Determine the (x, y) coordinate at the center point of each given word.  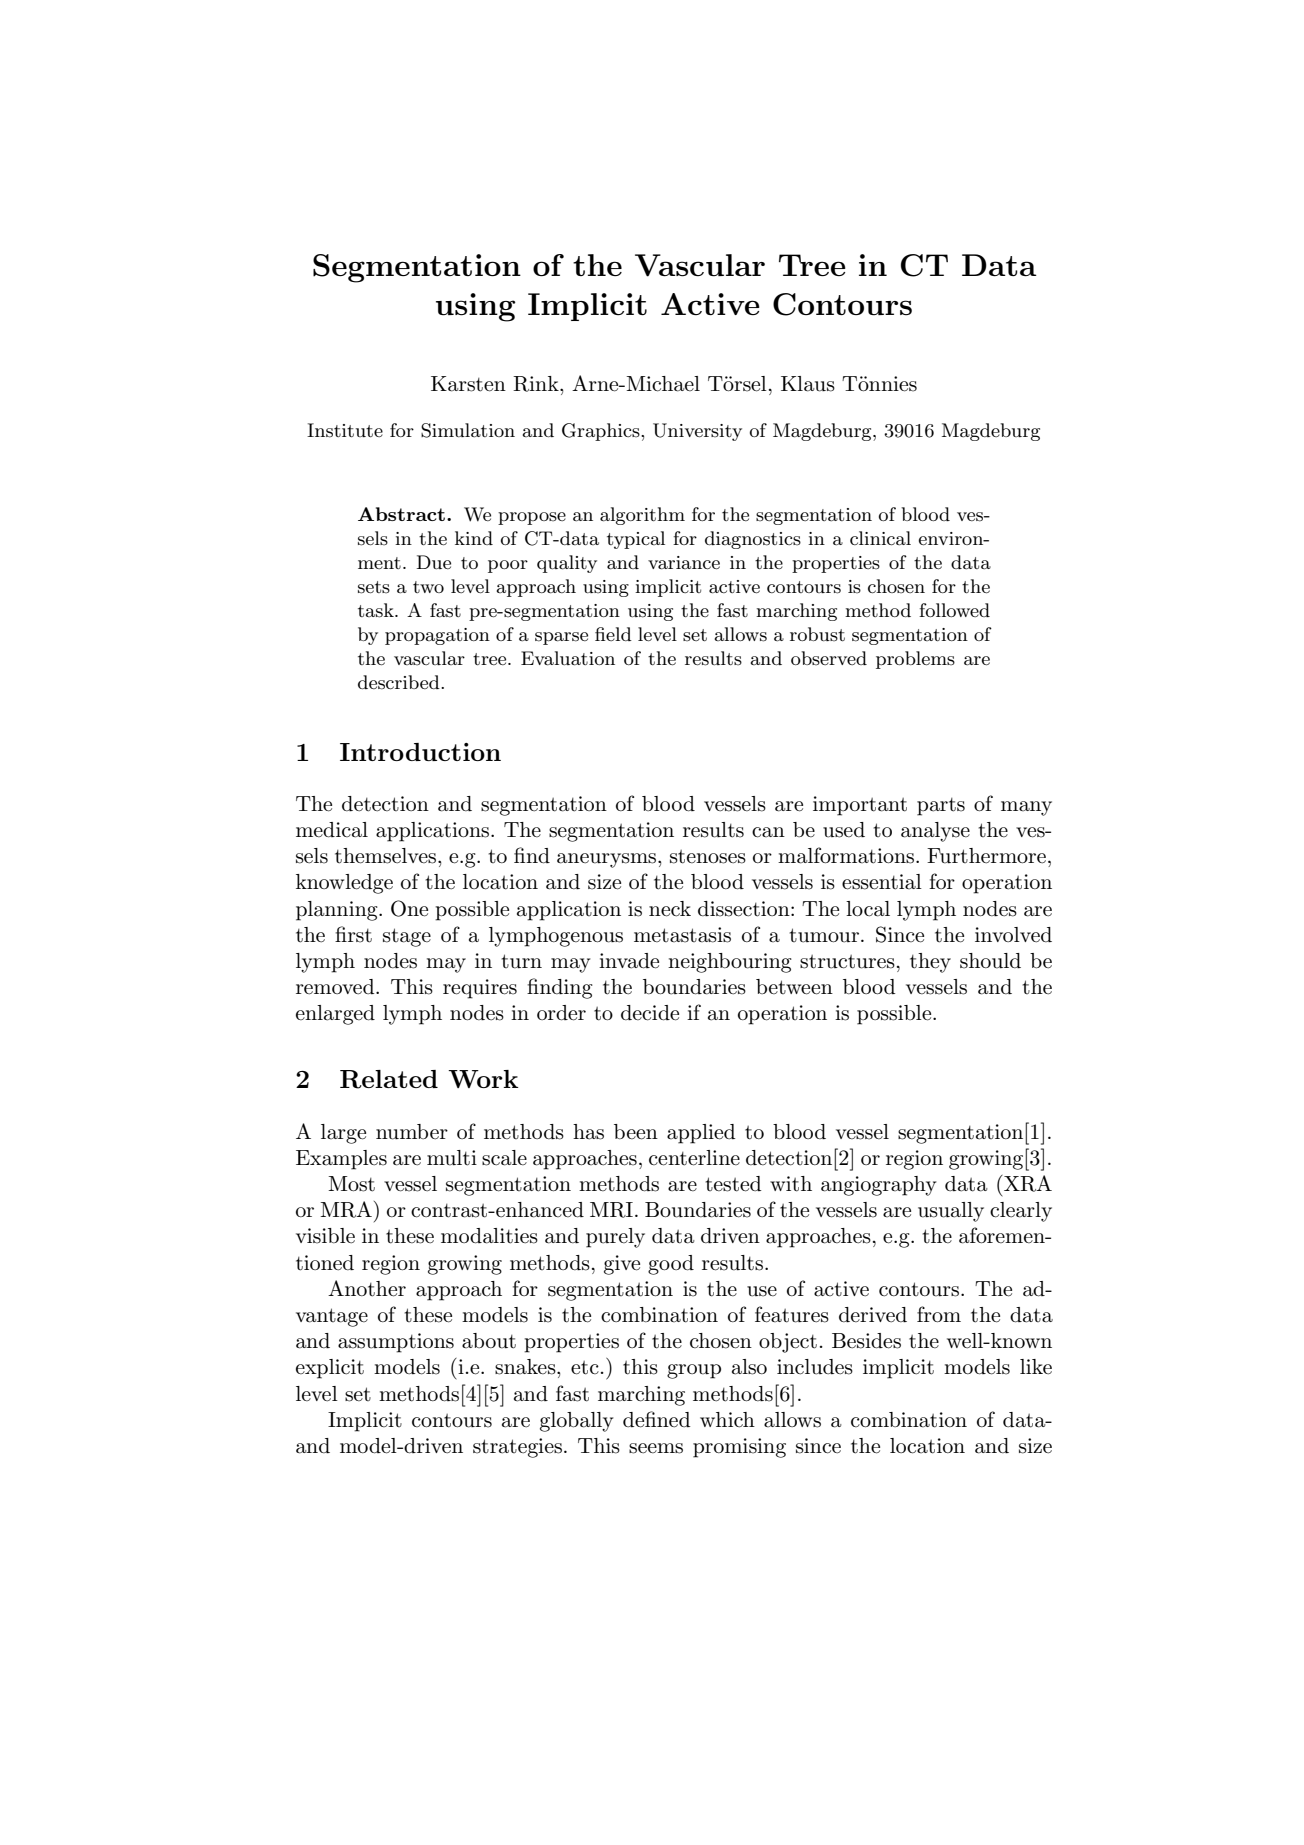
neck (670, 909)
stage (407, 937)
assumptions (396, 1343)
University (697, 432)
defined (656, 1419)
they (930, 963)
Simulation (468, 430)
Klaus (808, 384)
